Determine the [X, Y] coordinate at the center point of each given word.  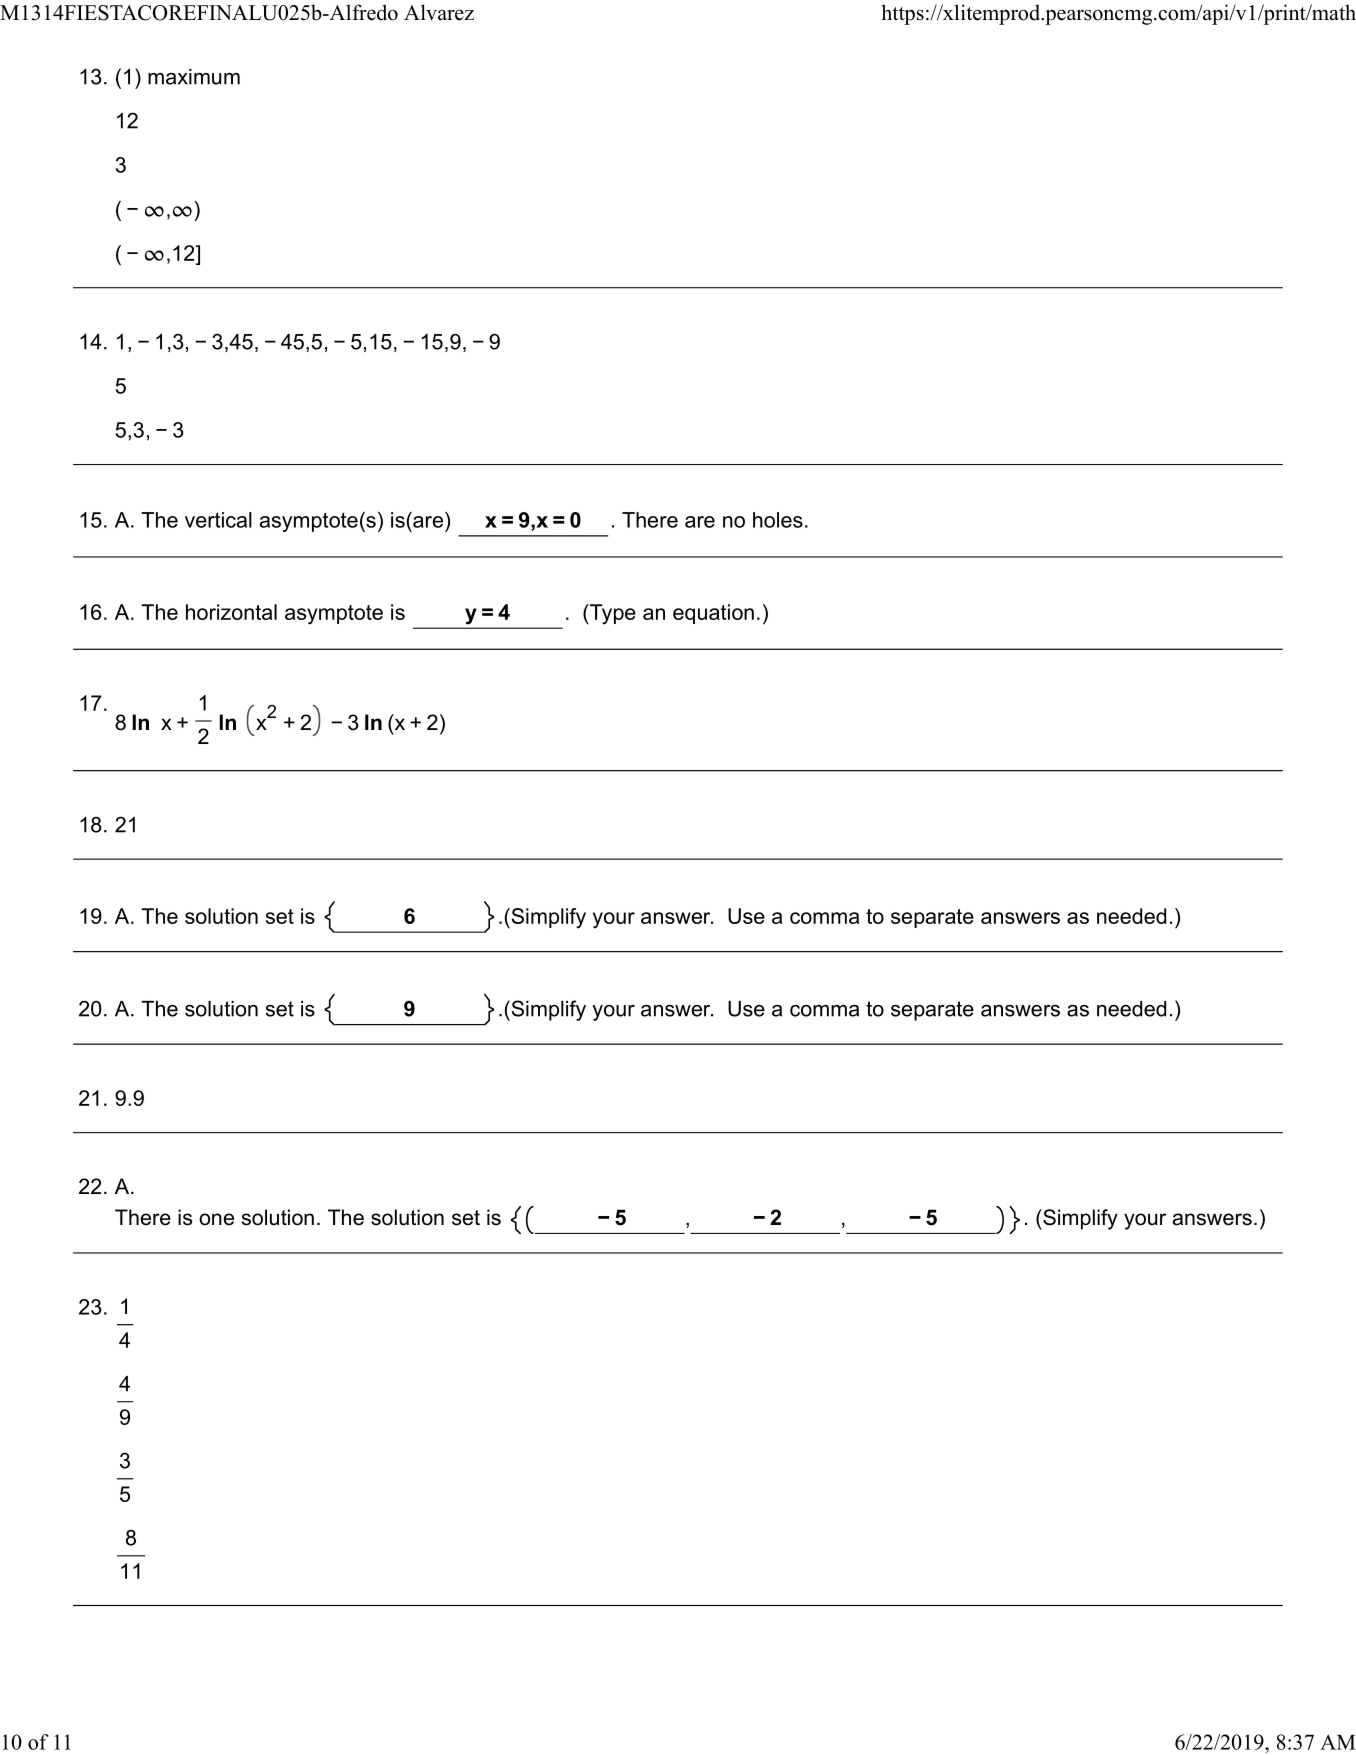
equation [713, 614]
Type [612, 614]
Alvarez [439, 12]
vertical [218, 520]
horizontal [231, 612]
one [216, 1219]
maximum [194, 77]
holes [778, 520]
